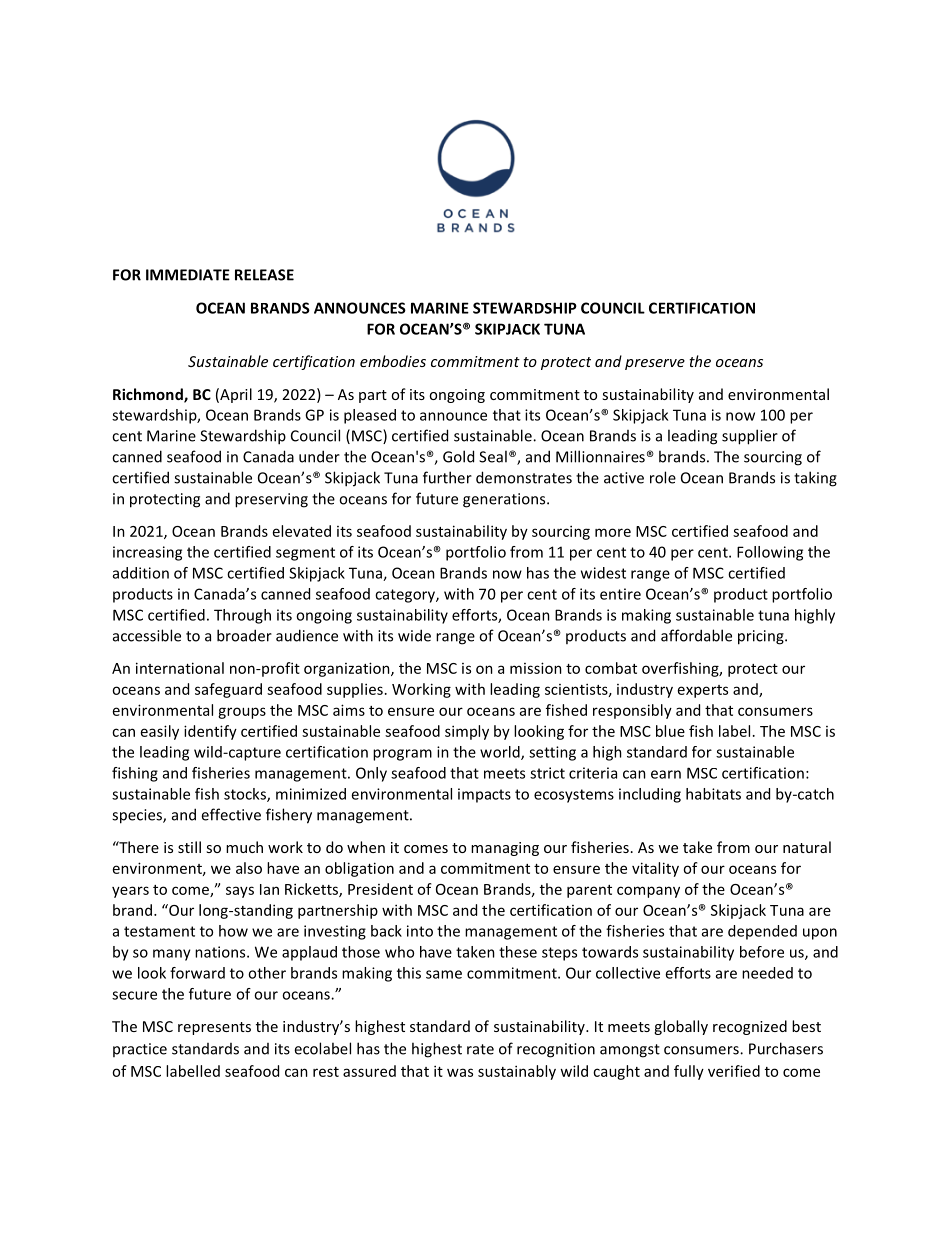 This image has height=1233, width=952. What do you see at coordinates (214, 1028) in the image?
I see `represents` at bounding box center [214, 1028].
